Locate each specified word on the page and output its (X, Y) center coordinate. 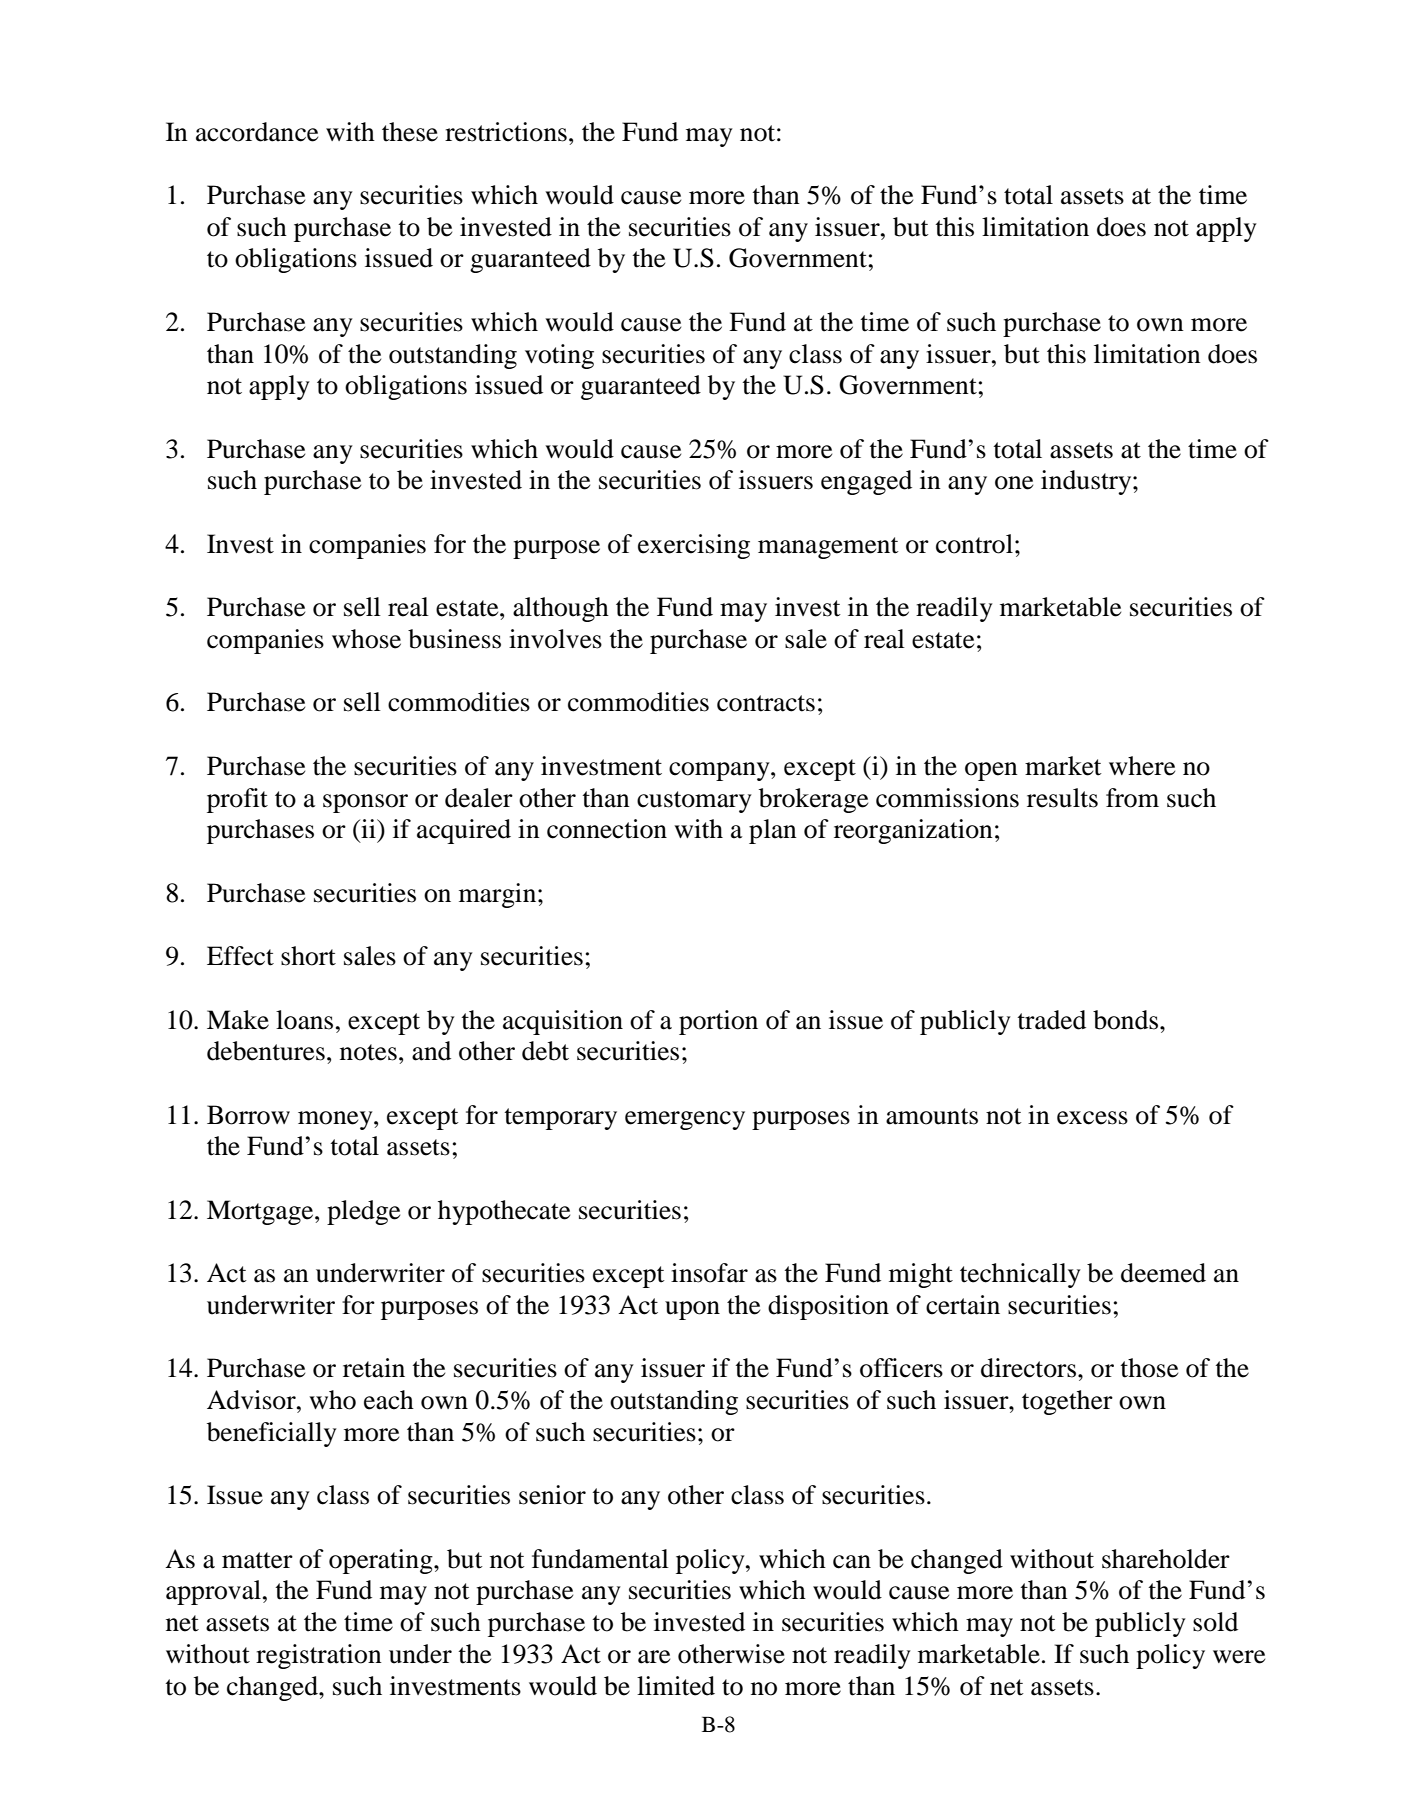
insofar (709, 1273)
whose (366, 639)
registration (319, 1656)
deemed (1163, 1273)
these (410, 132)
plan (773, 831)
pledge (363, 1212)
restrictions (506, 132)
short (308, 956)
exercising (694, 546)
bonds (1127, 1020)
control (974, 544)
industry (1087, 482)
